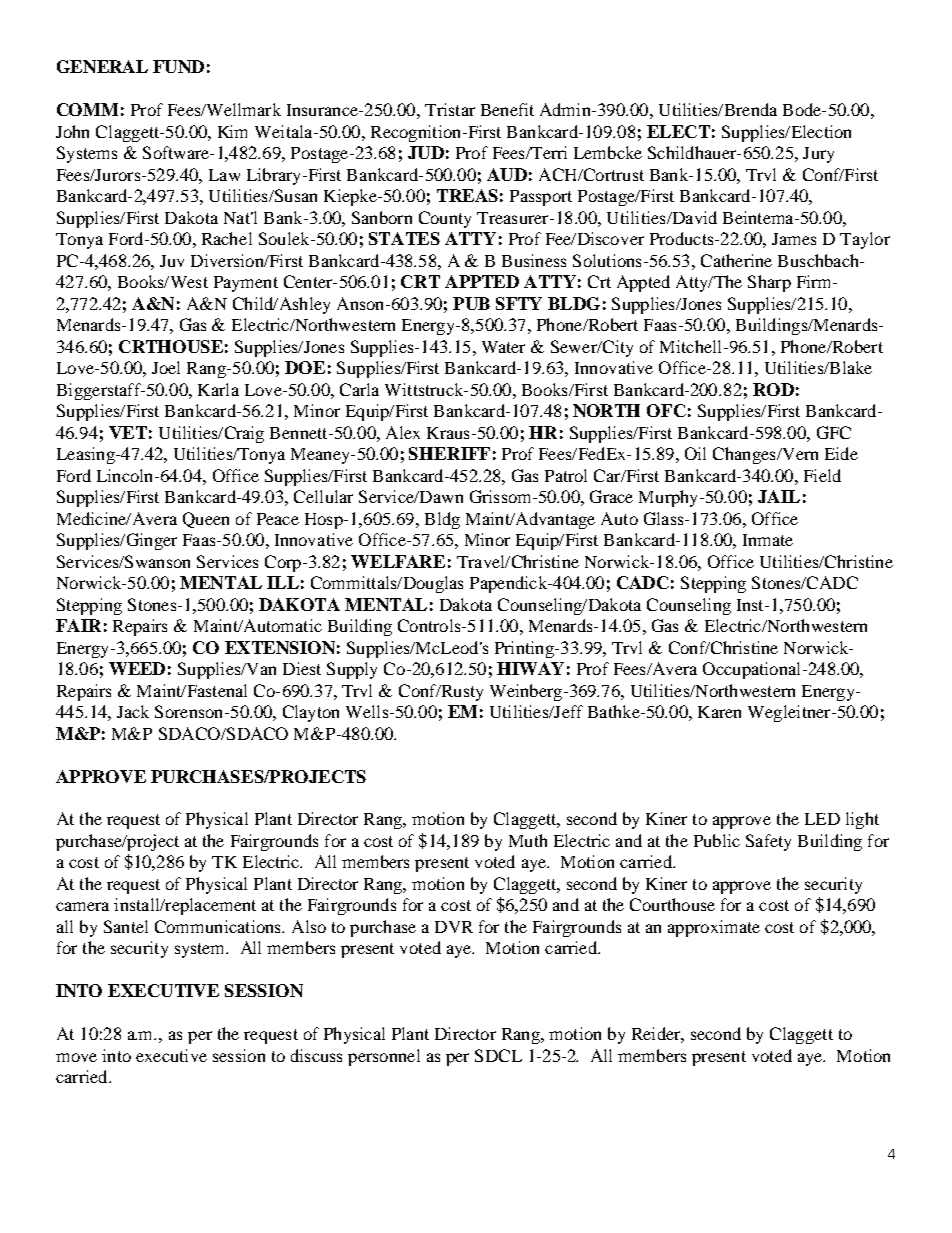 The height and width of the document is (1233, 952). Describe the element at coordinates (178, 66) in the document. I see `FUND` at that location.
